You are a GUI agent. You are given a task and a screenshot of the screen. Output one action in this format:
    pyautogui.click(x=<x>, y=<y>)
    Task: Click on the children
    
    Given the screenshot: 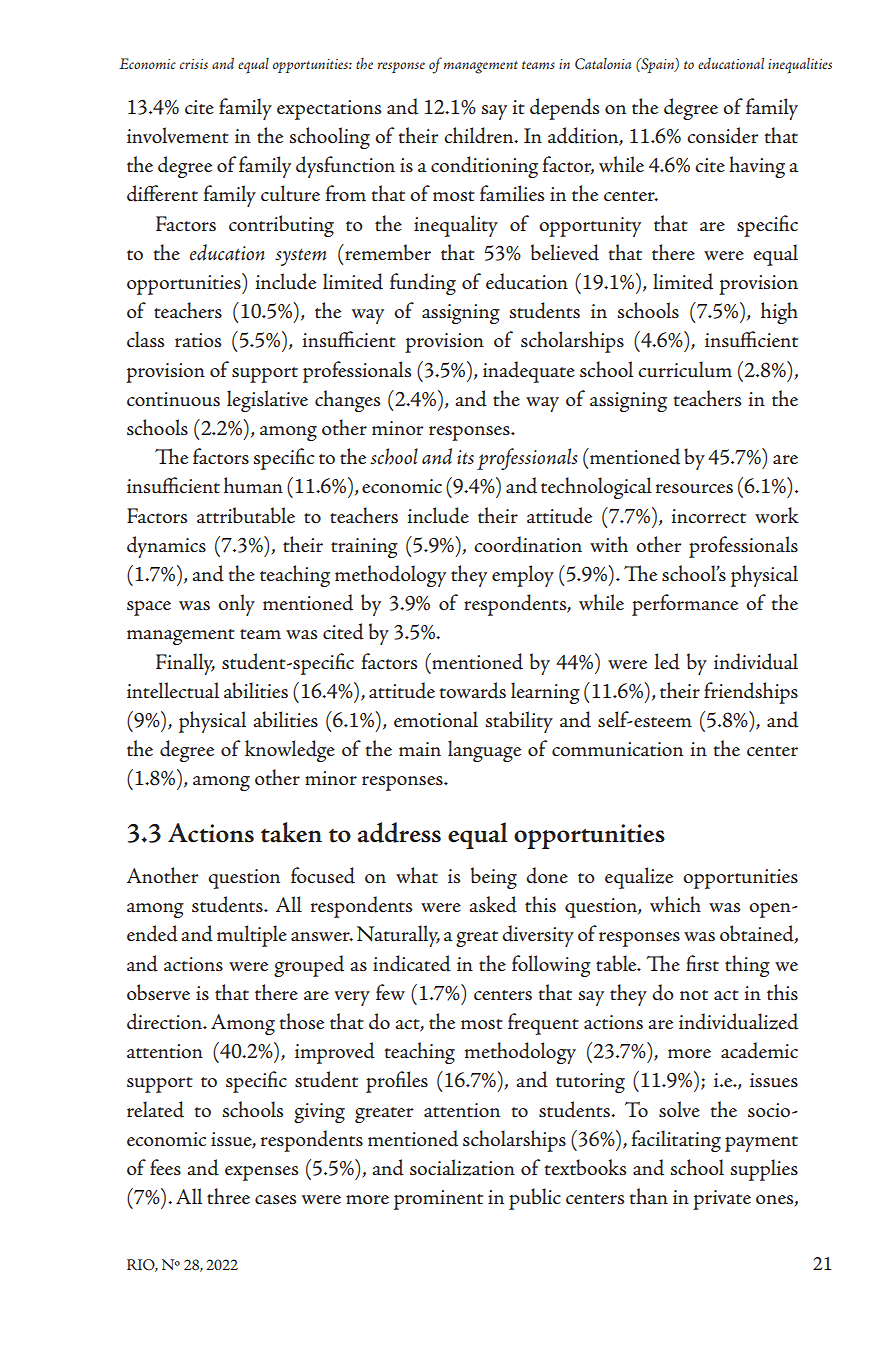 What is the action you would take?
    pyautogui.click(x=480, y=135)
